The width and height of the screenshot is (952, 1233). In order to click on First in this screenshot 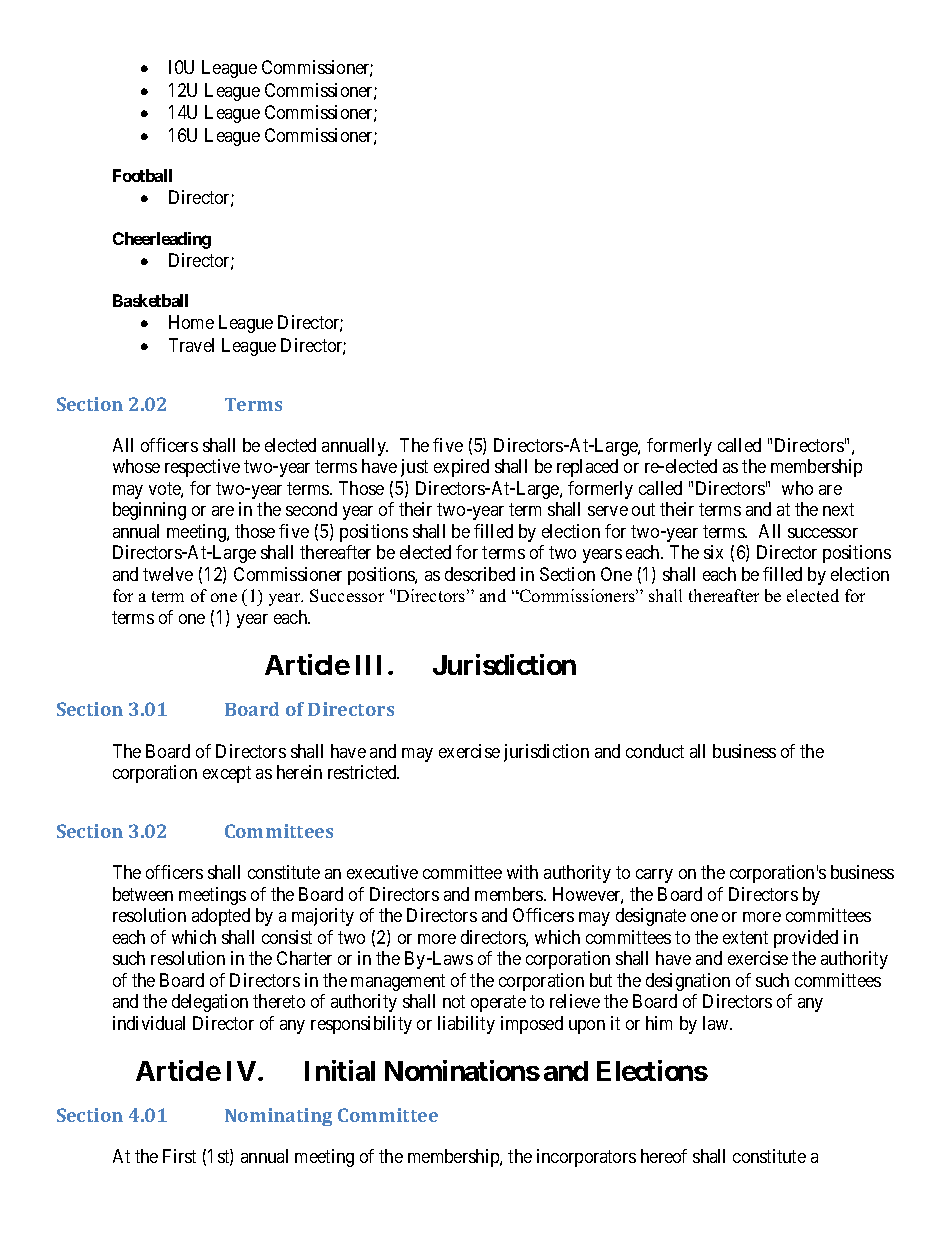, I will do `click(179, 1156)`.
